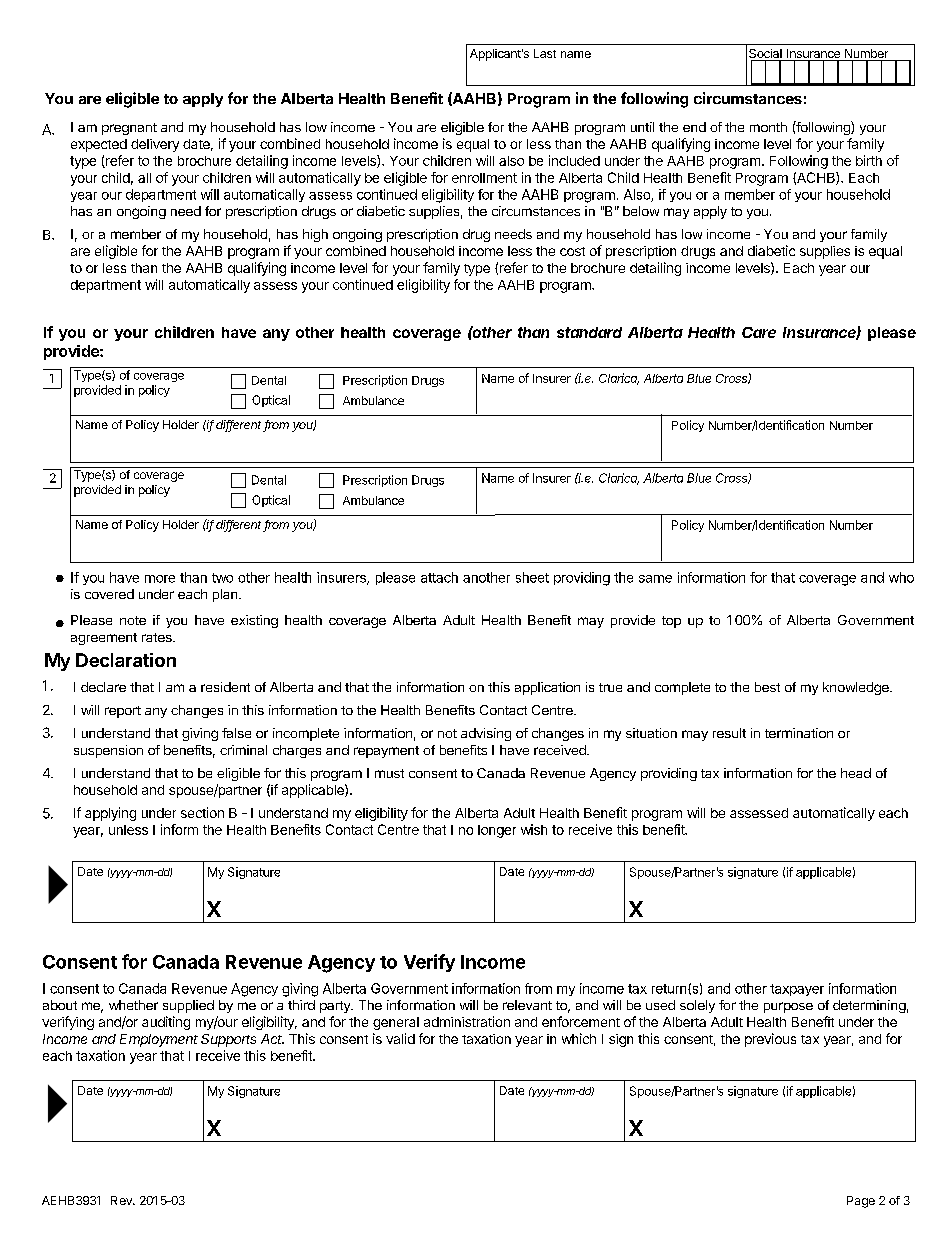 The height and width of the screenshot is (1233, 952). Describe the element at coordinates (160, 579) in the screenshot. I see `more` at that location.
